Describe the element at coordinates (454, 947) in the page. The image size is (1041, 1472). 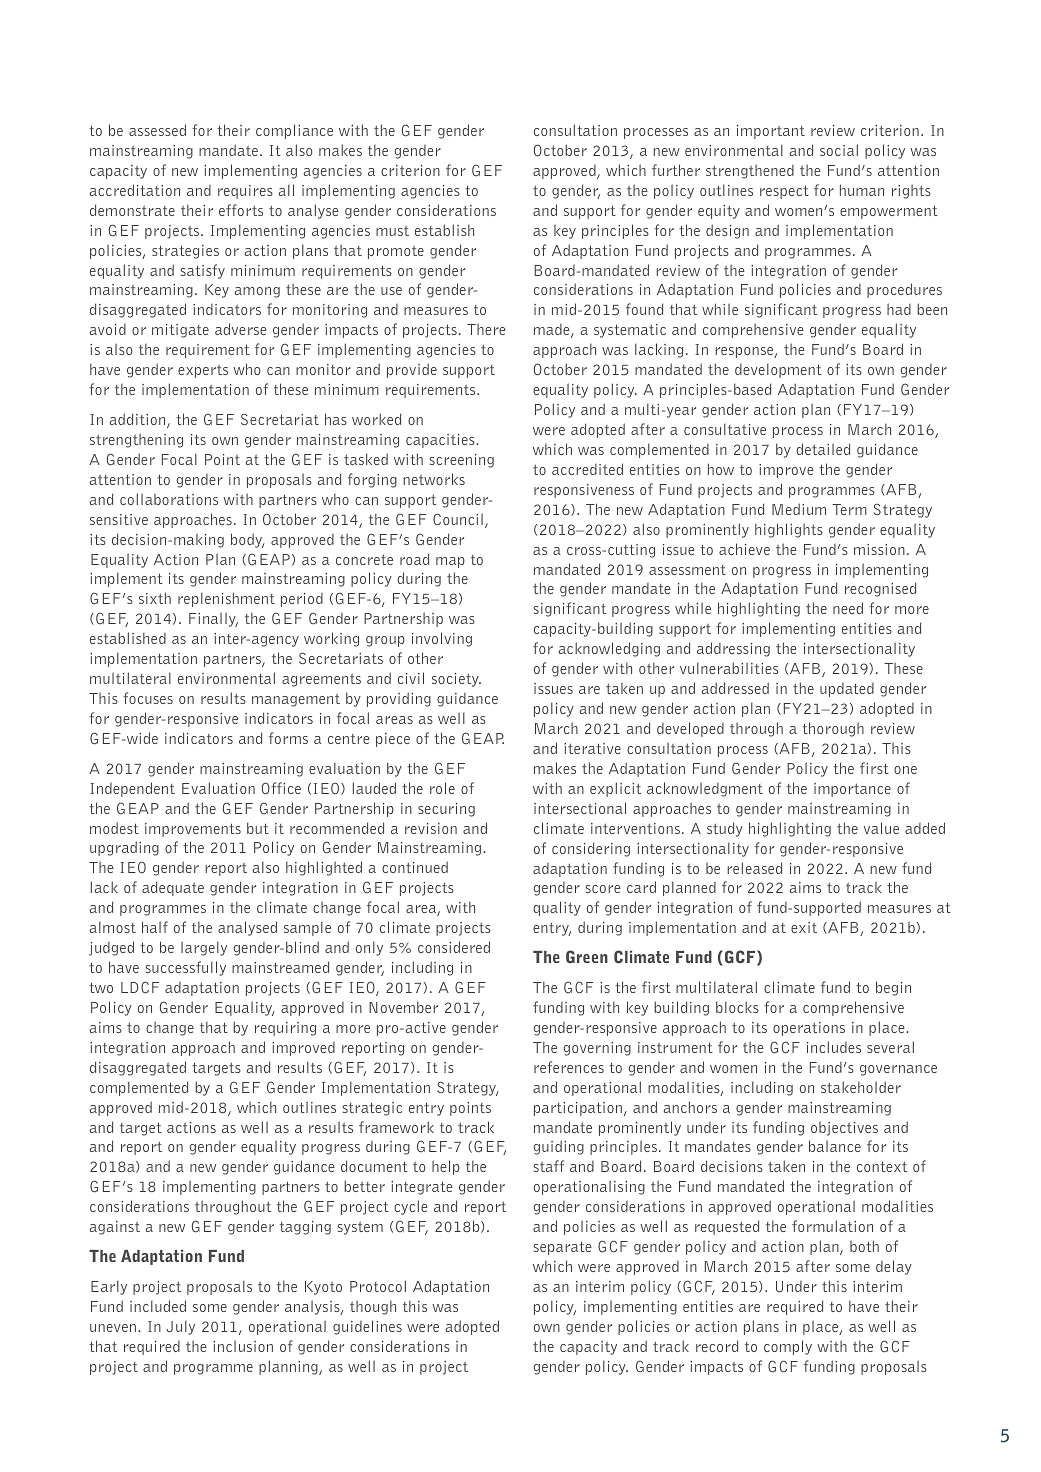
I see `considered` at that location.
